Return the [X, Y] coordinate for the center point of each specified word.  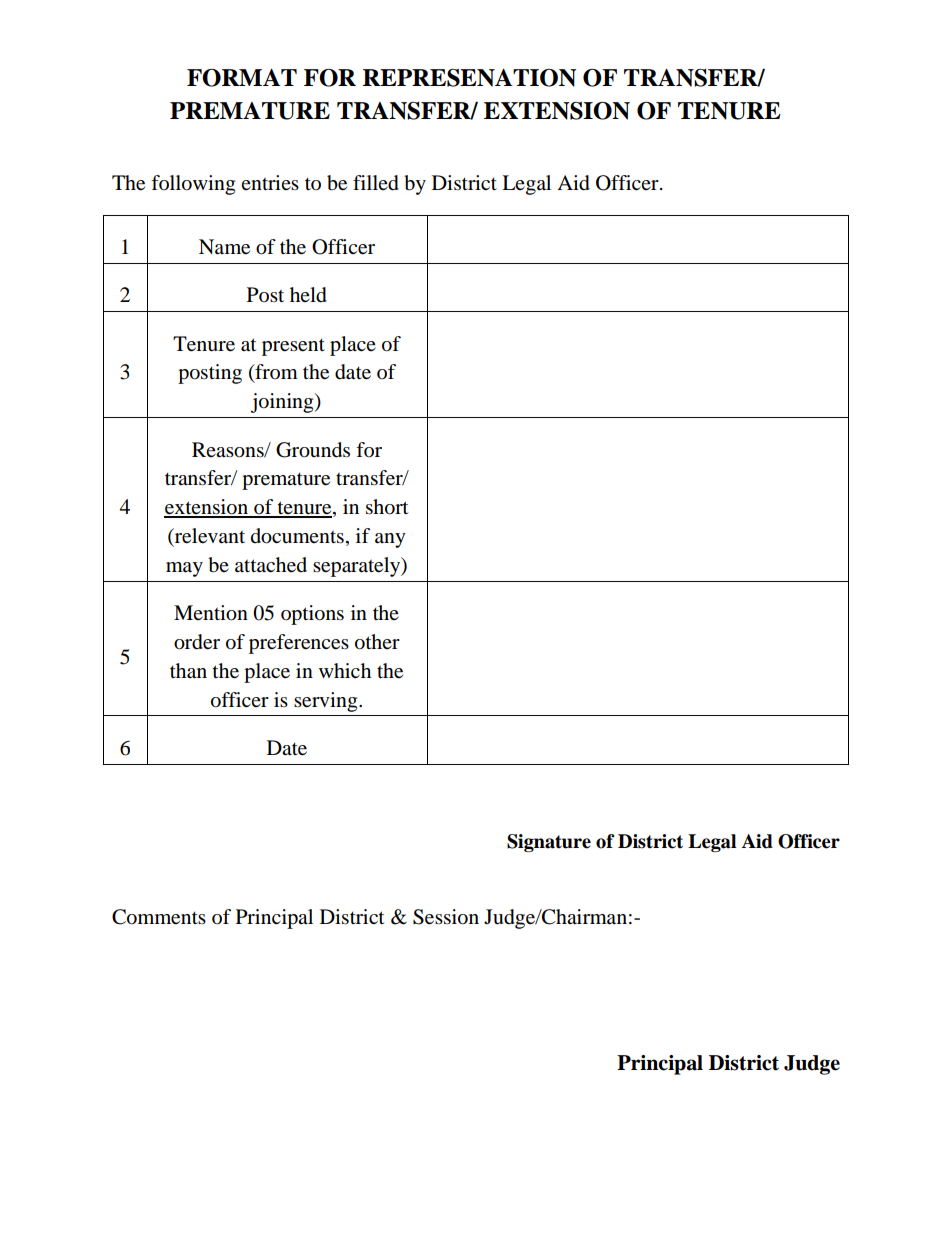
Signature [549, 843]
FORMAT [242, 78]
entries [270, 182]
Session [446, 917]
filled [376, 183]
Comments [159, 917]
